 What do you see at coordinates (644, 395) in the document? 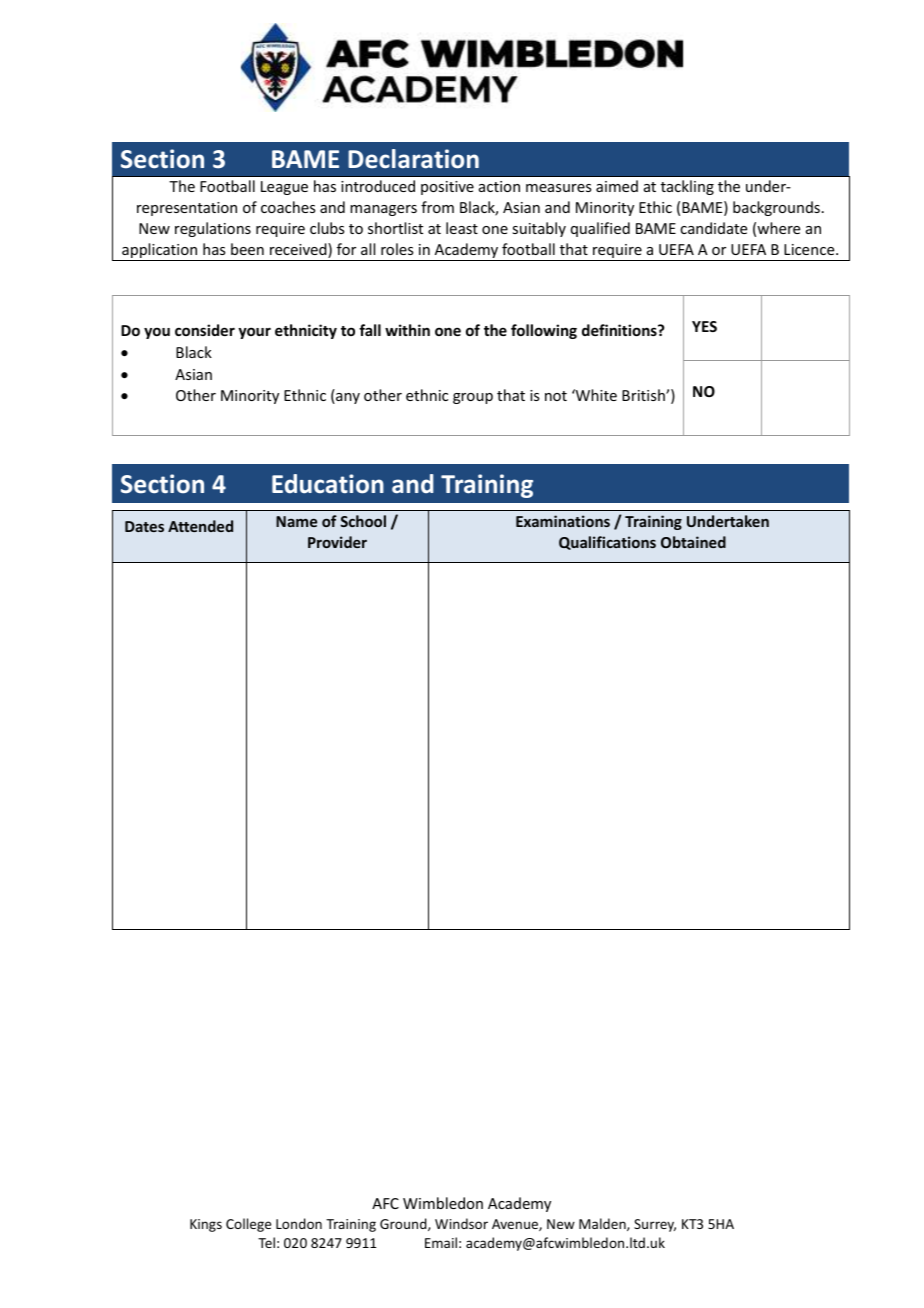
I see `British` at bounding box center [644, 395].
